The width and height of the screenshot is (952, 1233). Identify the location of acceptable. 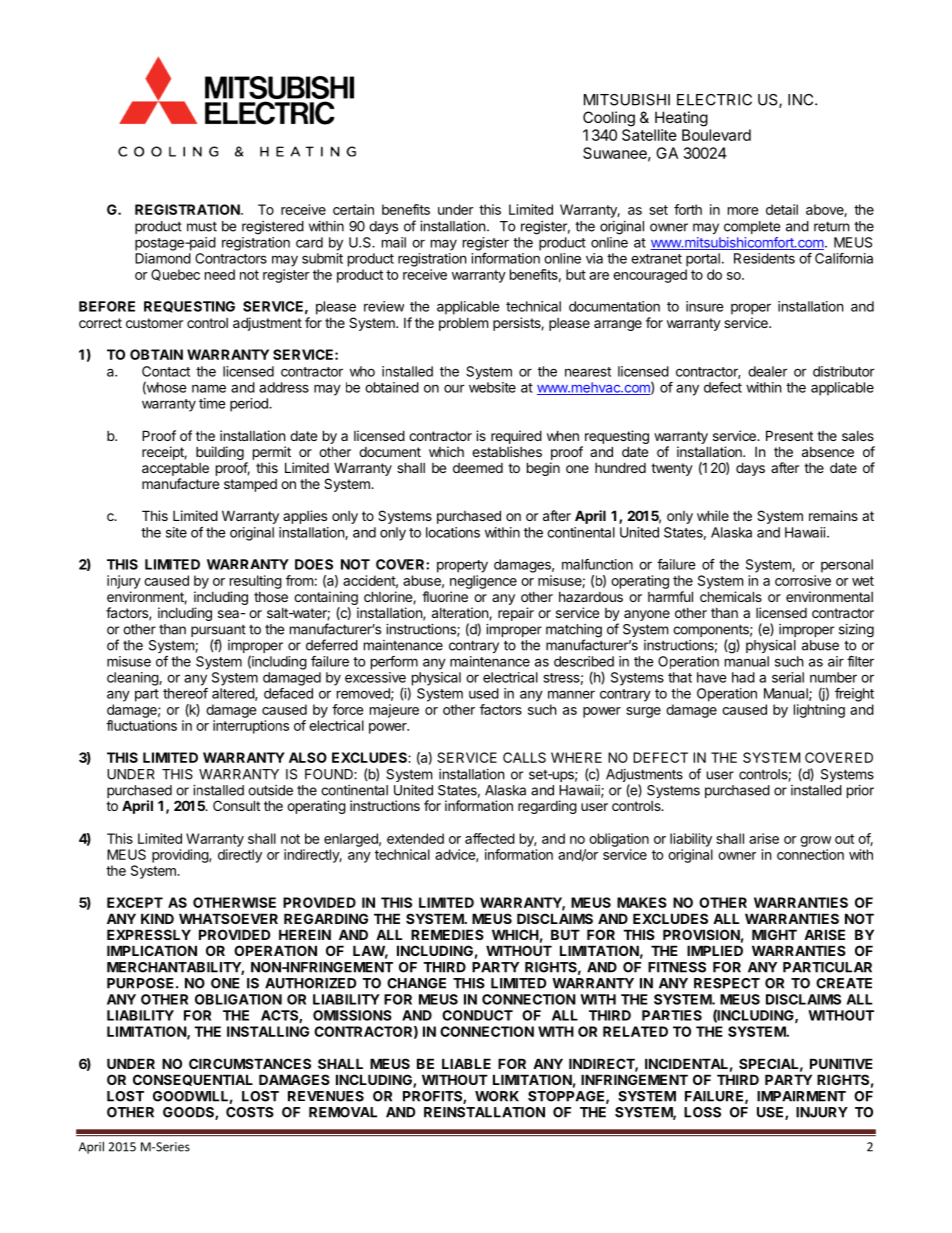
(175, 469).
